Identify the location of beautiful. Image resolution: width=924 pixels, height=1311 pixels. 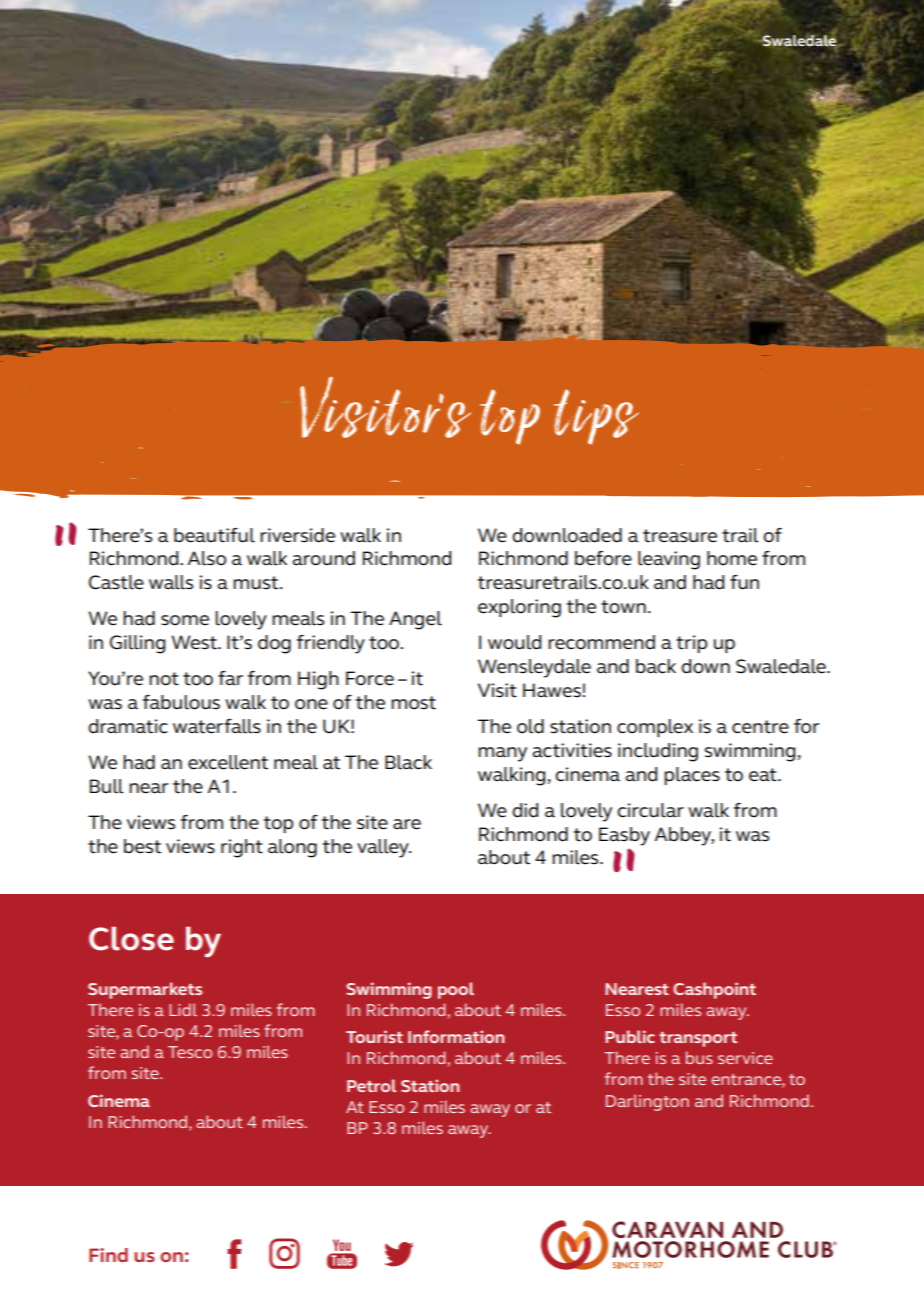
(214, 535).
